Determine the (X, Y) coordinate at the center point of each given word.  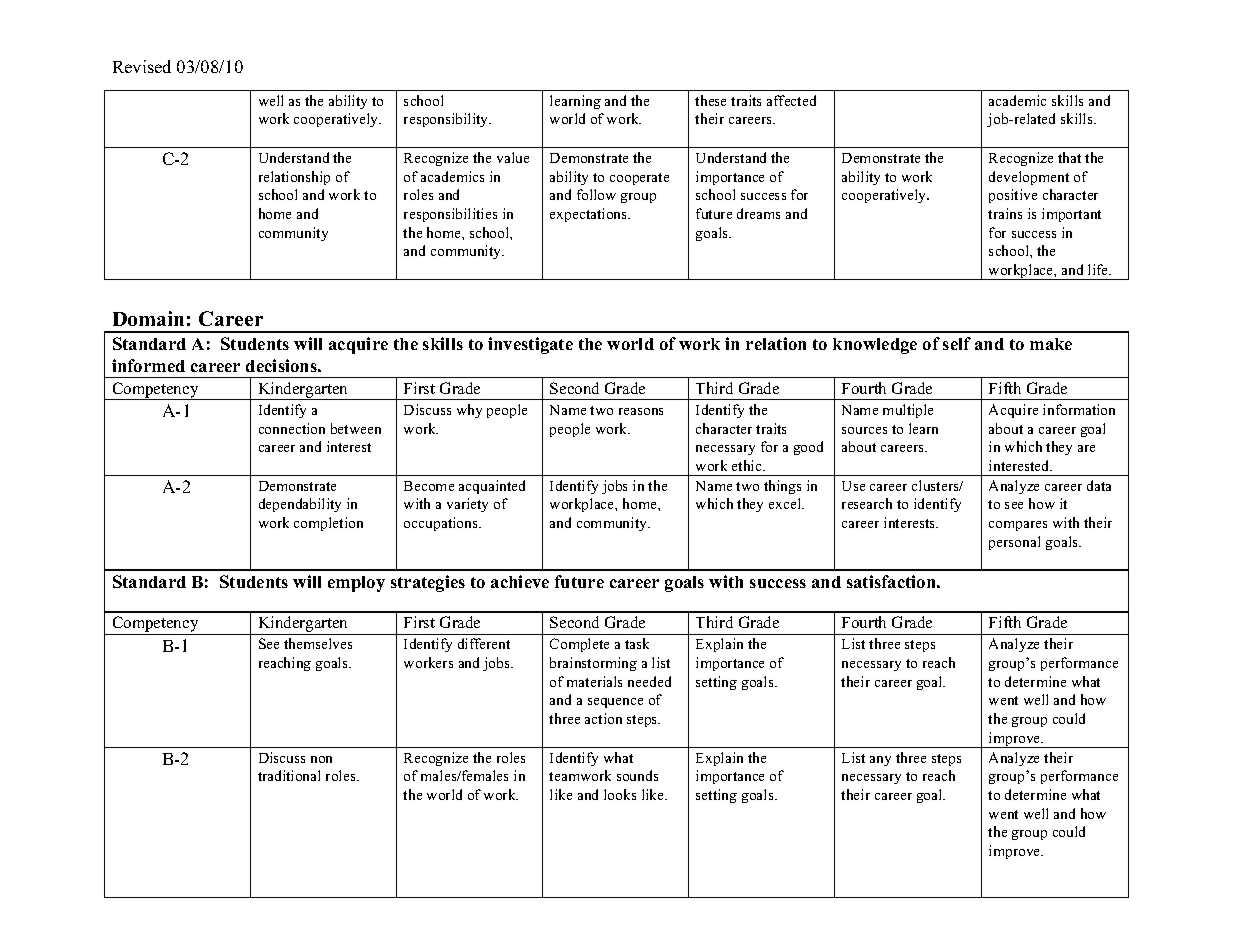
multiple (908, 411)
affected (791, 100)
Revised (142, 66)
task (637, 643)
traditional (289, 775)
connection (292, 428)
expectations (590, 215)
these (710, 100)
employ (356, 584)
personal (1014, 543)
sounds (637, 775)
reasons (641, 411)
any (880, 761)
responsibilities (450, 215)
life (1099, 269)
